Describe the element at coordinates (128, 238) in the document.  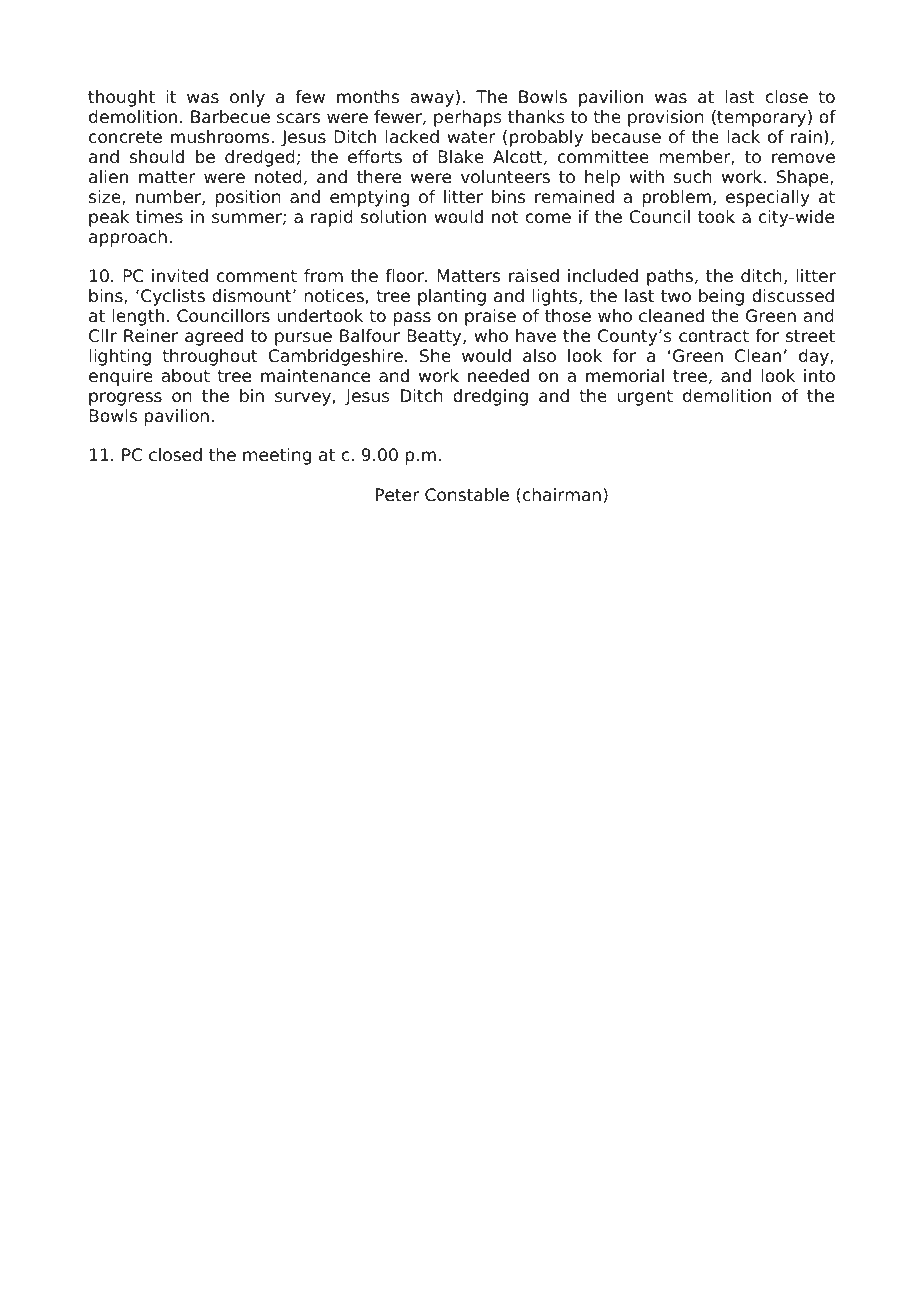
I see `approach` at that location.
